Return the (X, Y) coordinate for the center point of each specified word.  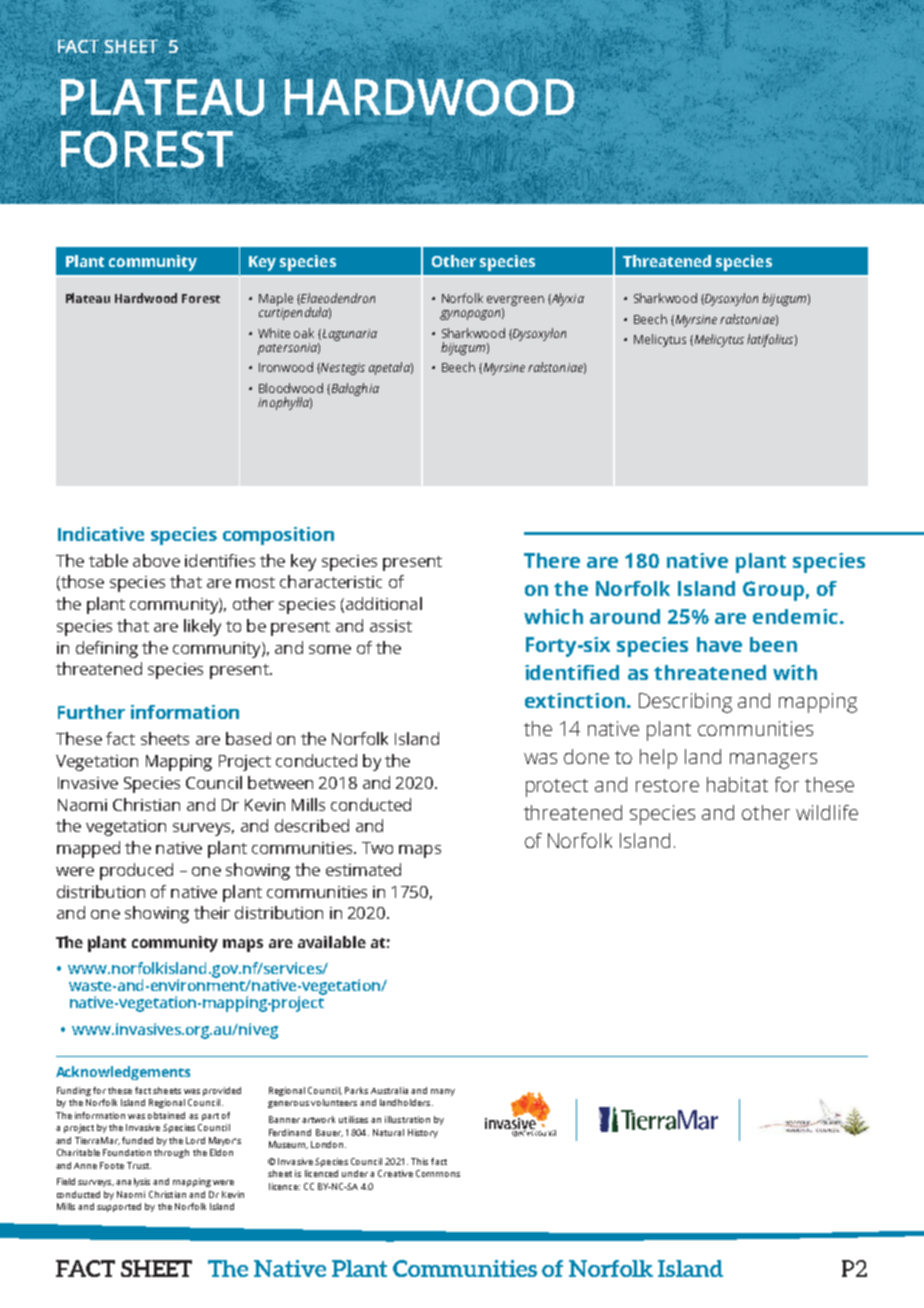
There (552, 560)
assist (391, 626)
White (274, 333)
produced (136, 871)
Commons (438, 1173)
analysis (133, 1182)
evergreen (515, 302)
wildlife (827, 812)
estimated (363, 869)
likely (202, 627)
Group (773, 591)
